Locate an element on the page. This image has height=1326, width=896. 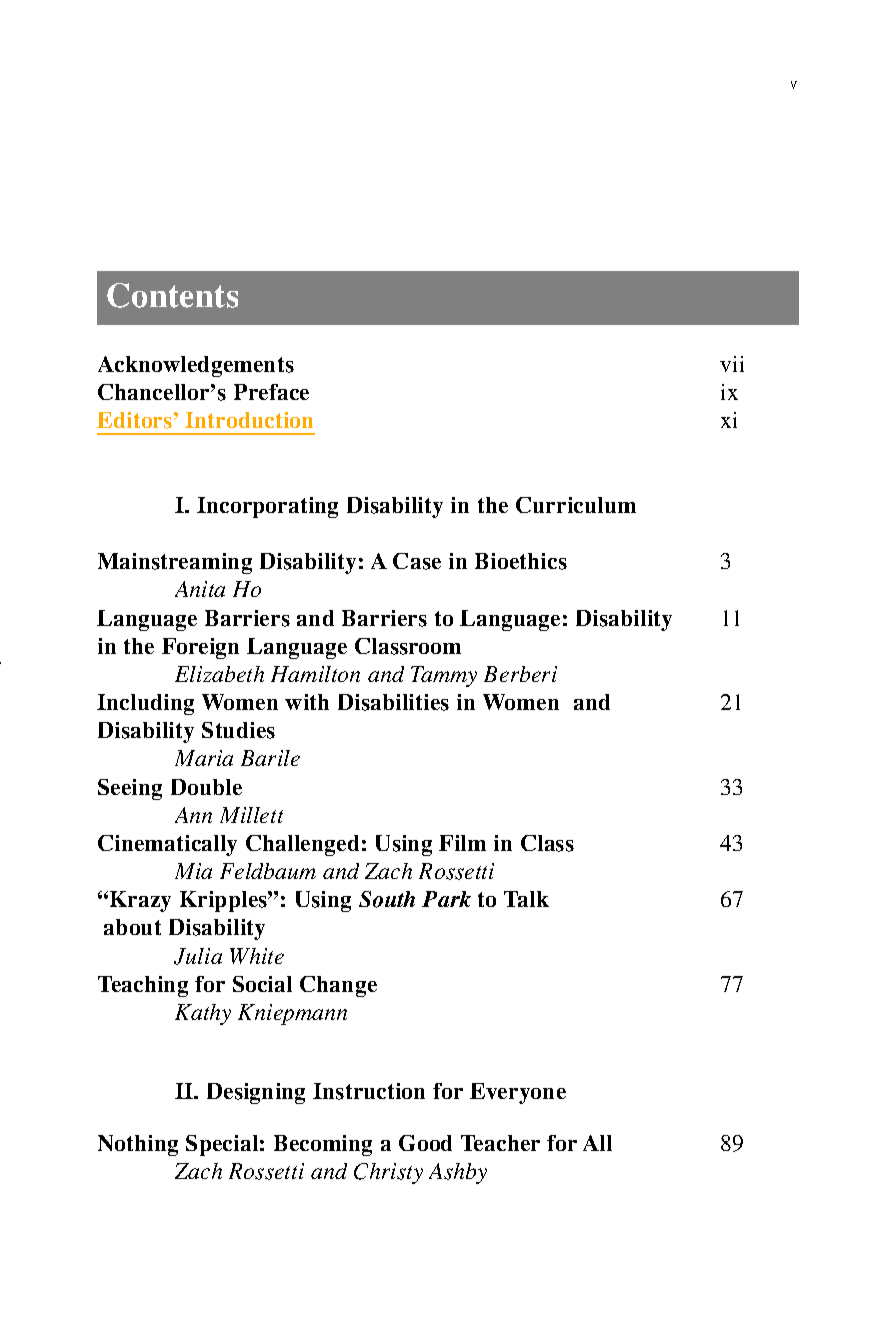
Preface is located at coordinates (271, 392).
